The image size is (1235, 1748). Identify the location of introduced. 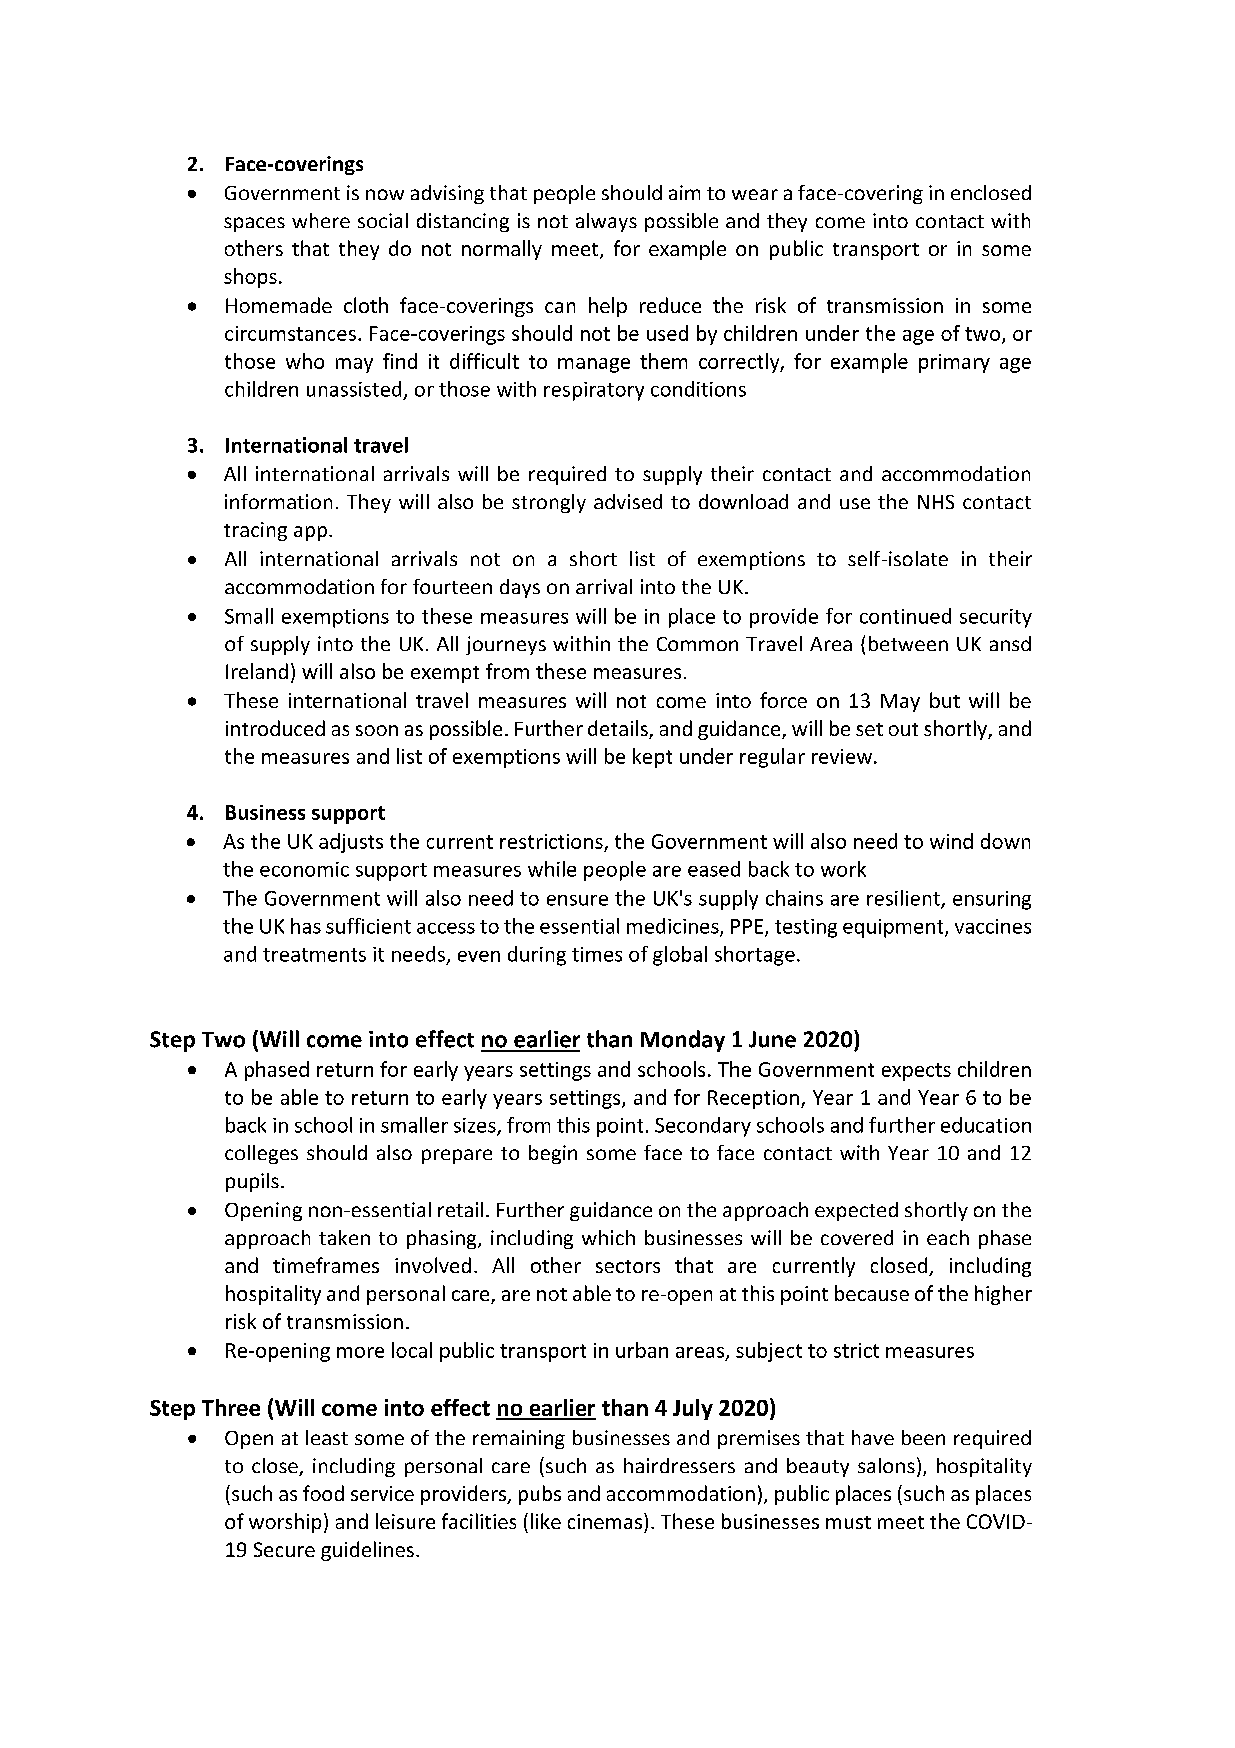
(275, 728).
